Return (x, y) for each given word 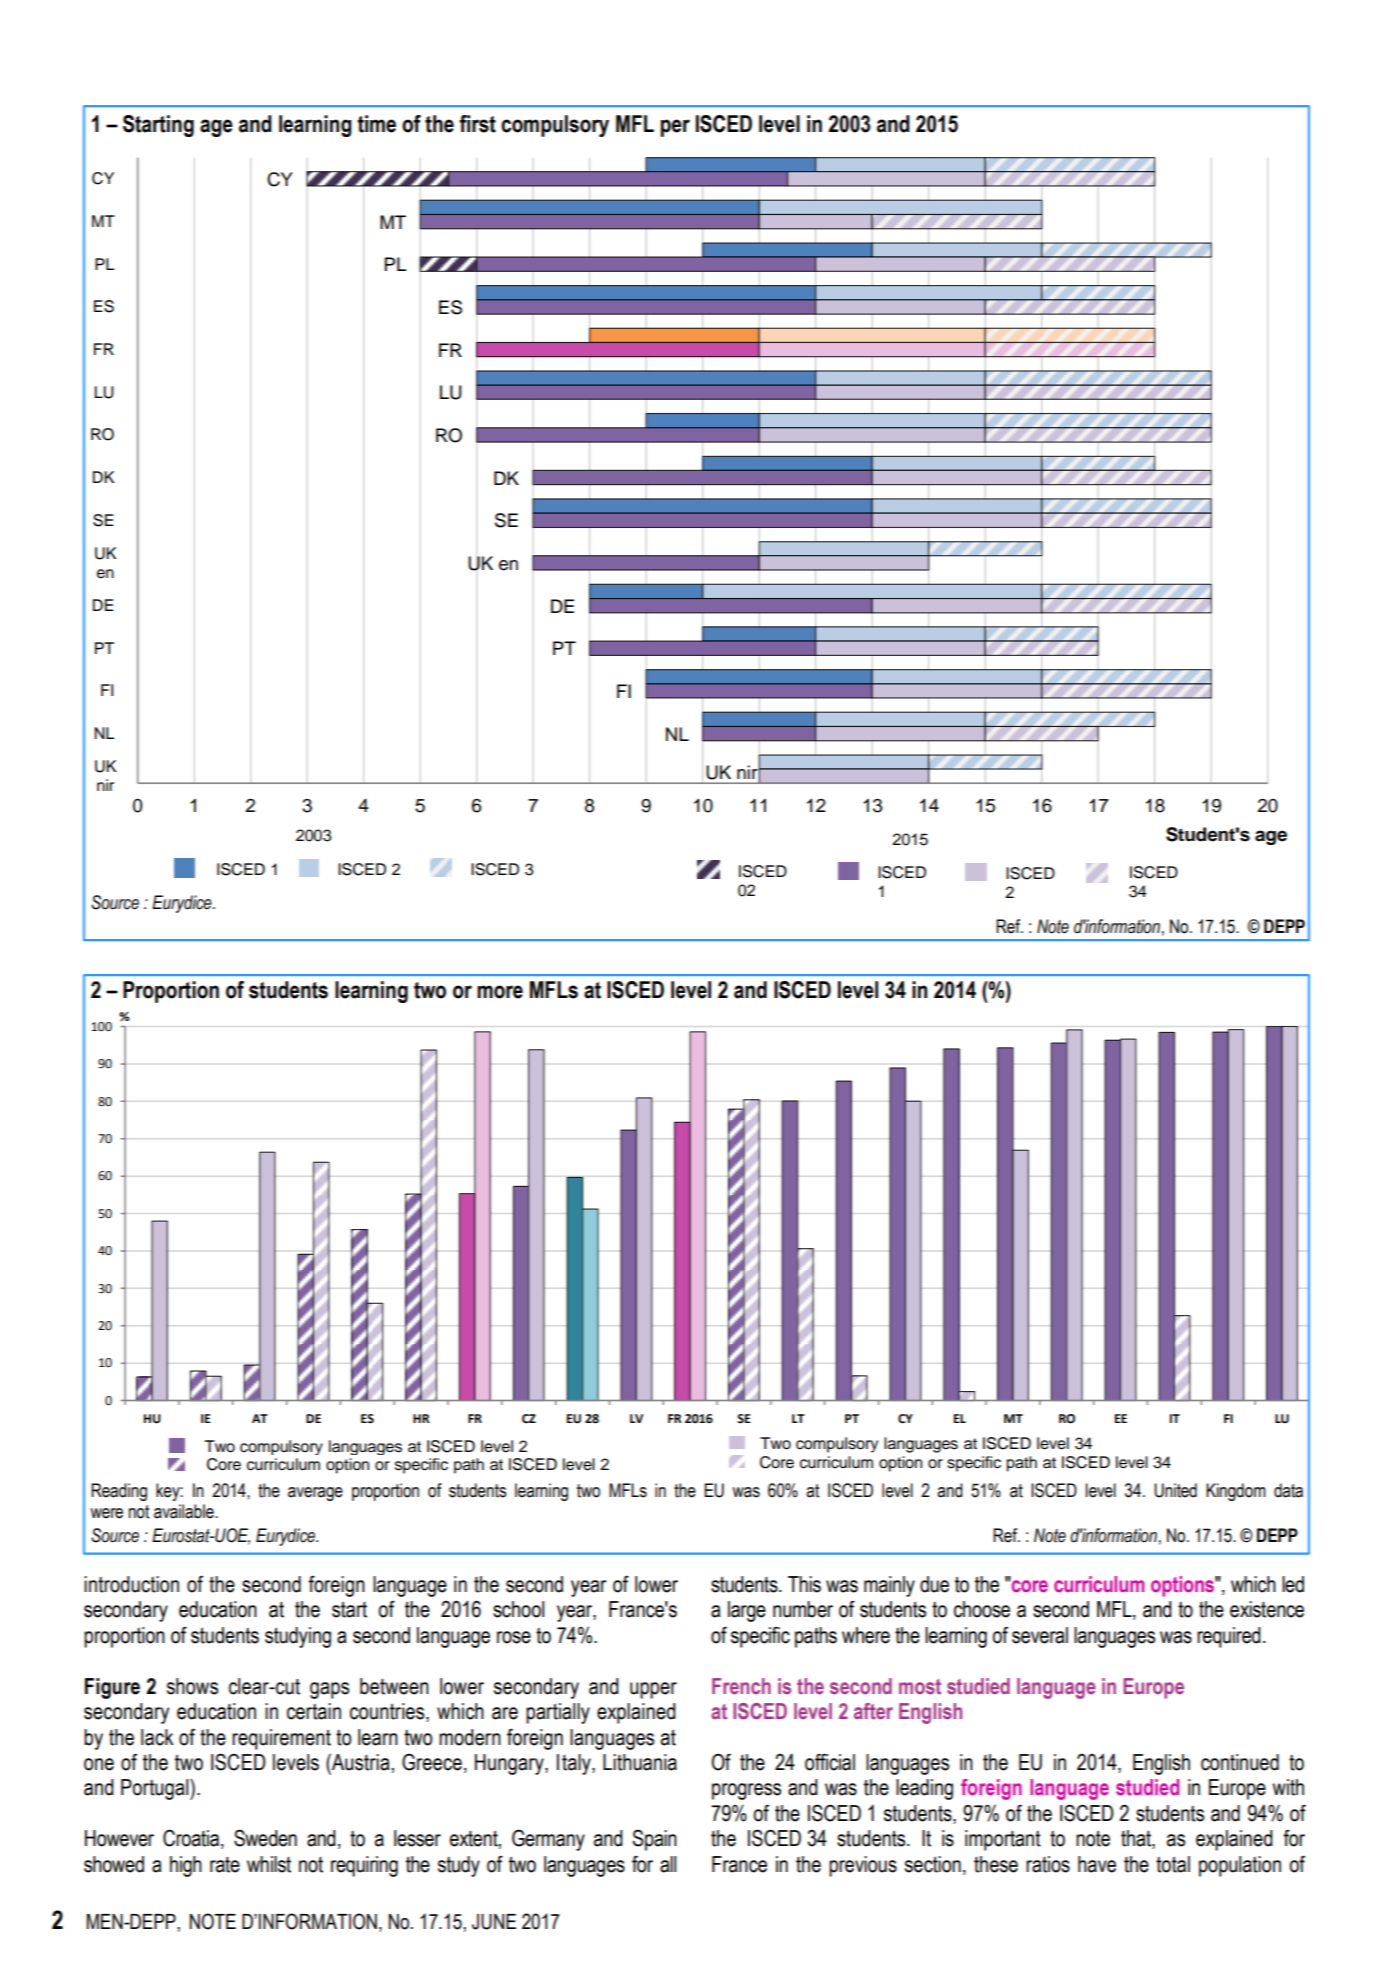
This (804, 1584)
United (1175, 1490)
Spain (654, 1840)
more (500, 992)
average (315, 1494)
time (377, 124)
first (477, 124)
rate (225, 1865)
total (1173, 1864)
